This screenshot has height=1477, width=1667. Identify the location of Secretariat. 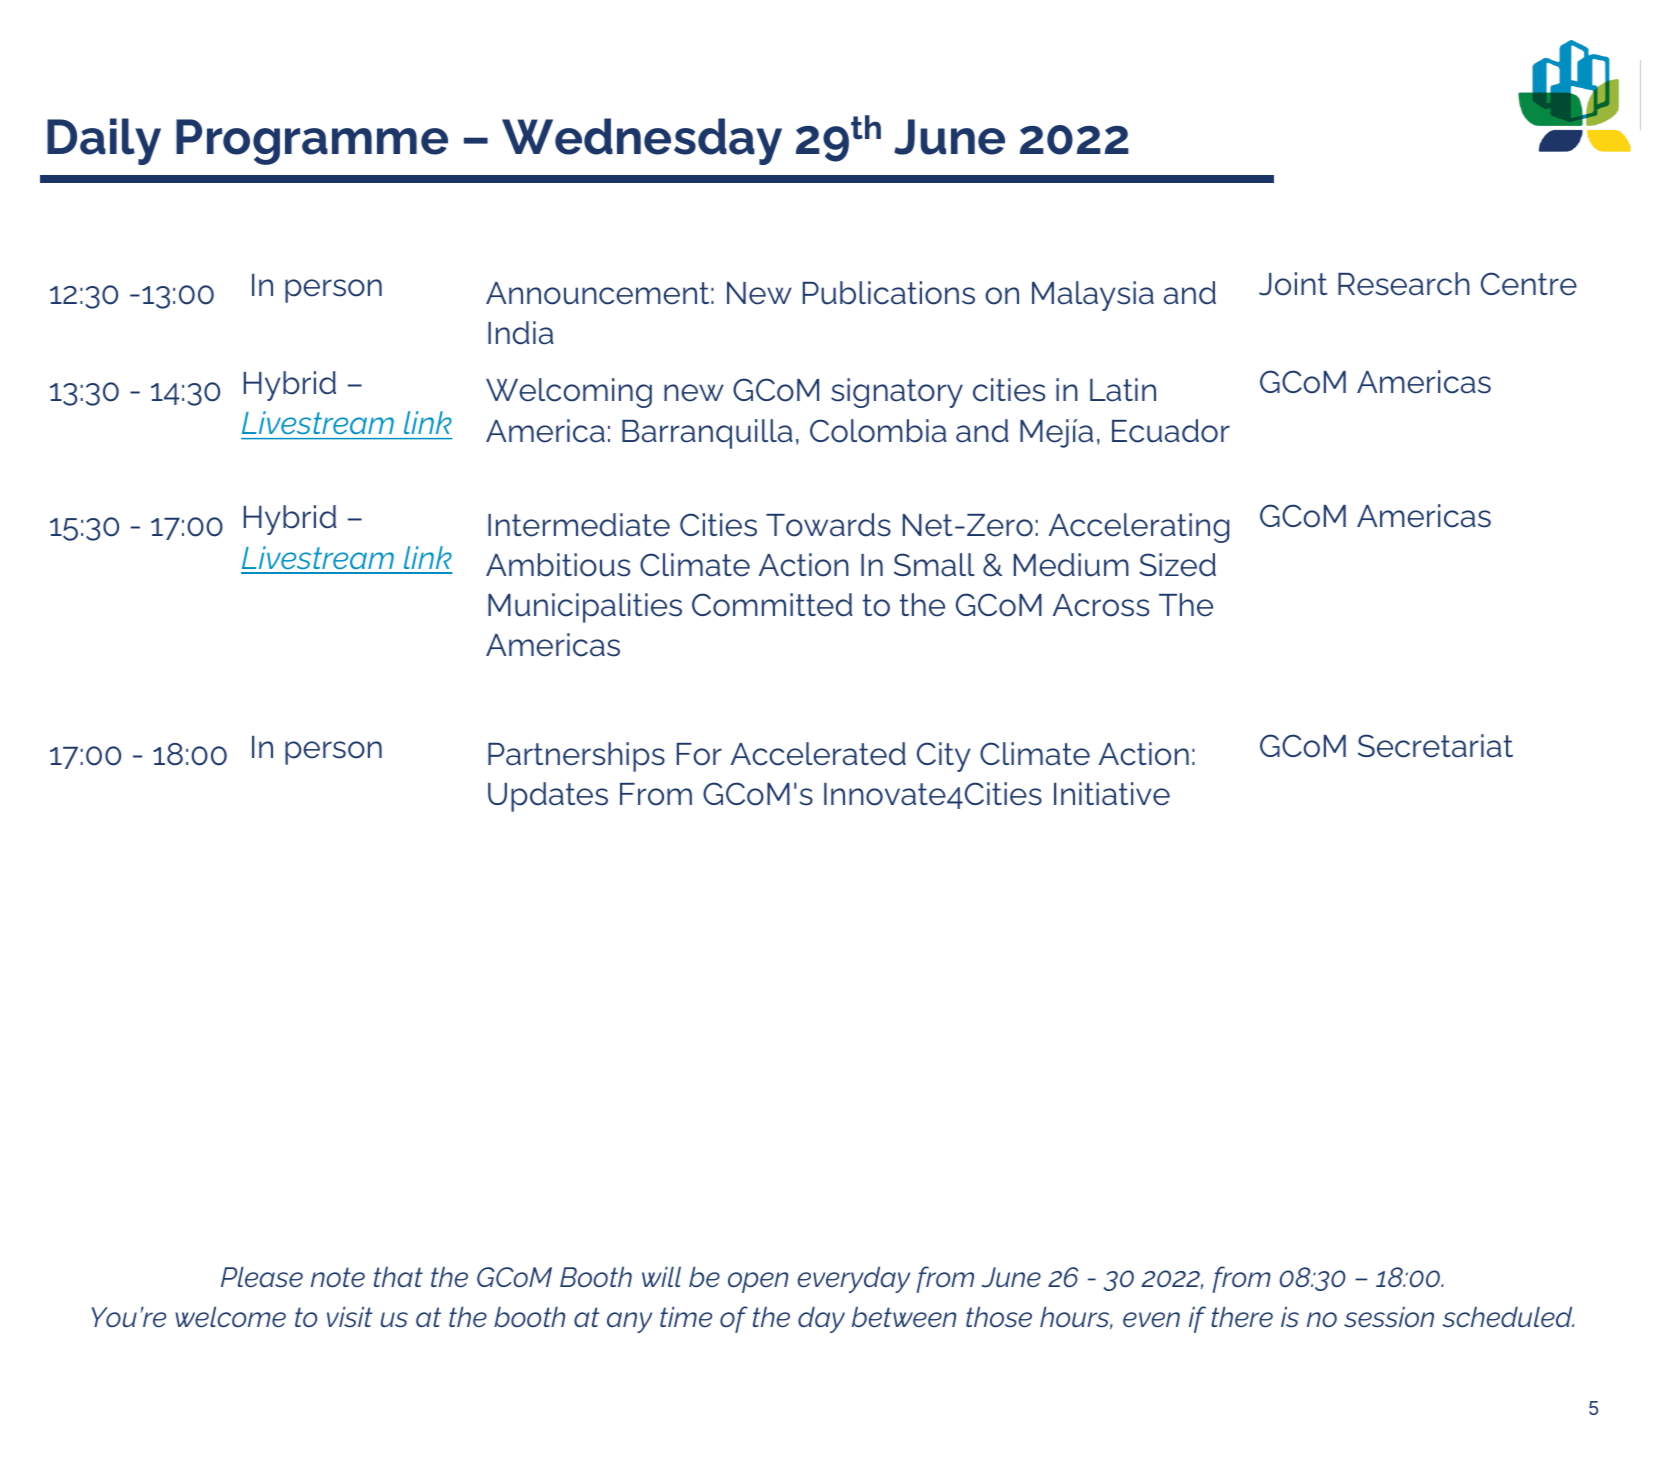
(1435, 746).
